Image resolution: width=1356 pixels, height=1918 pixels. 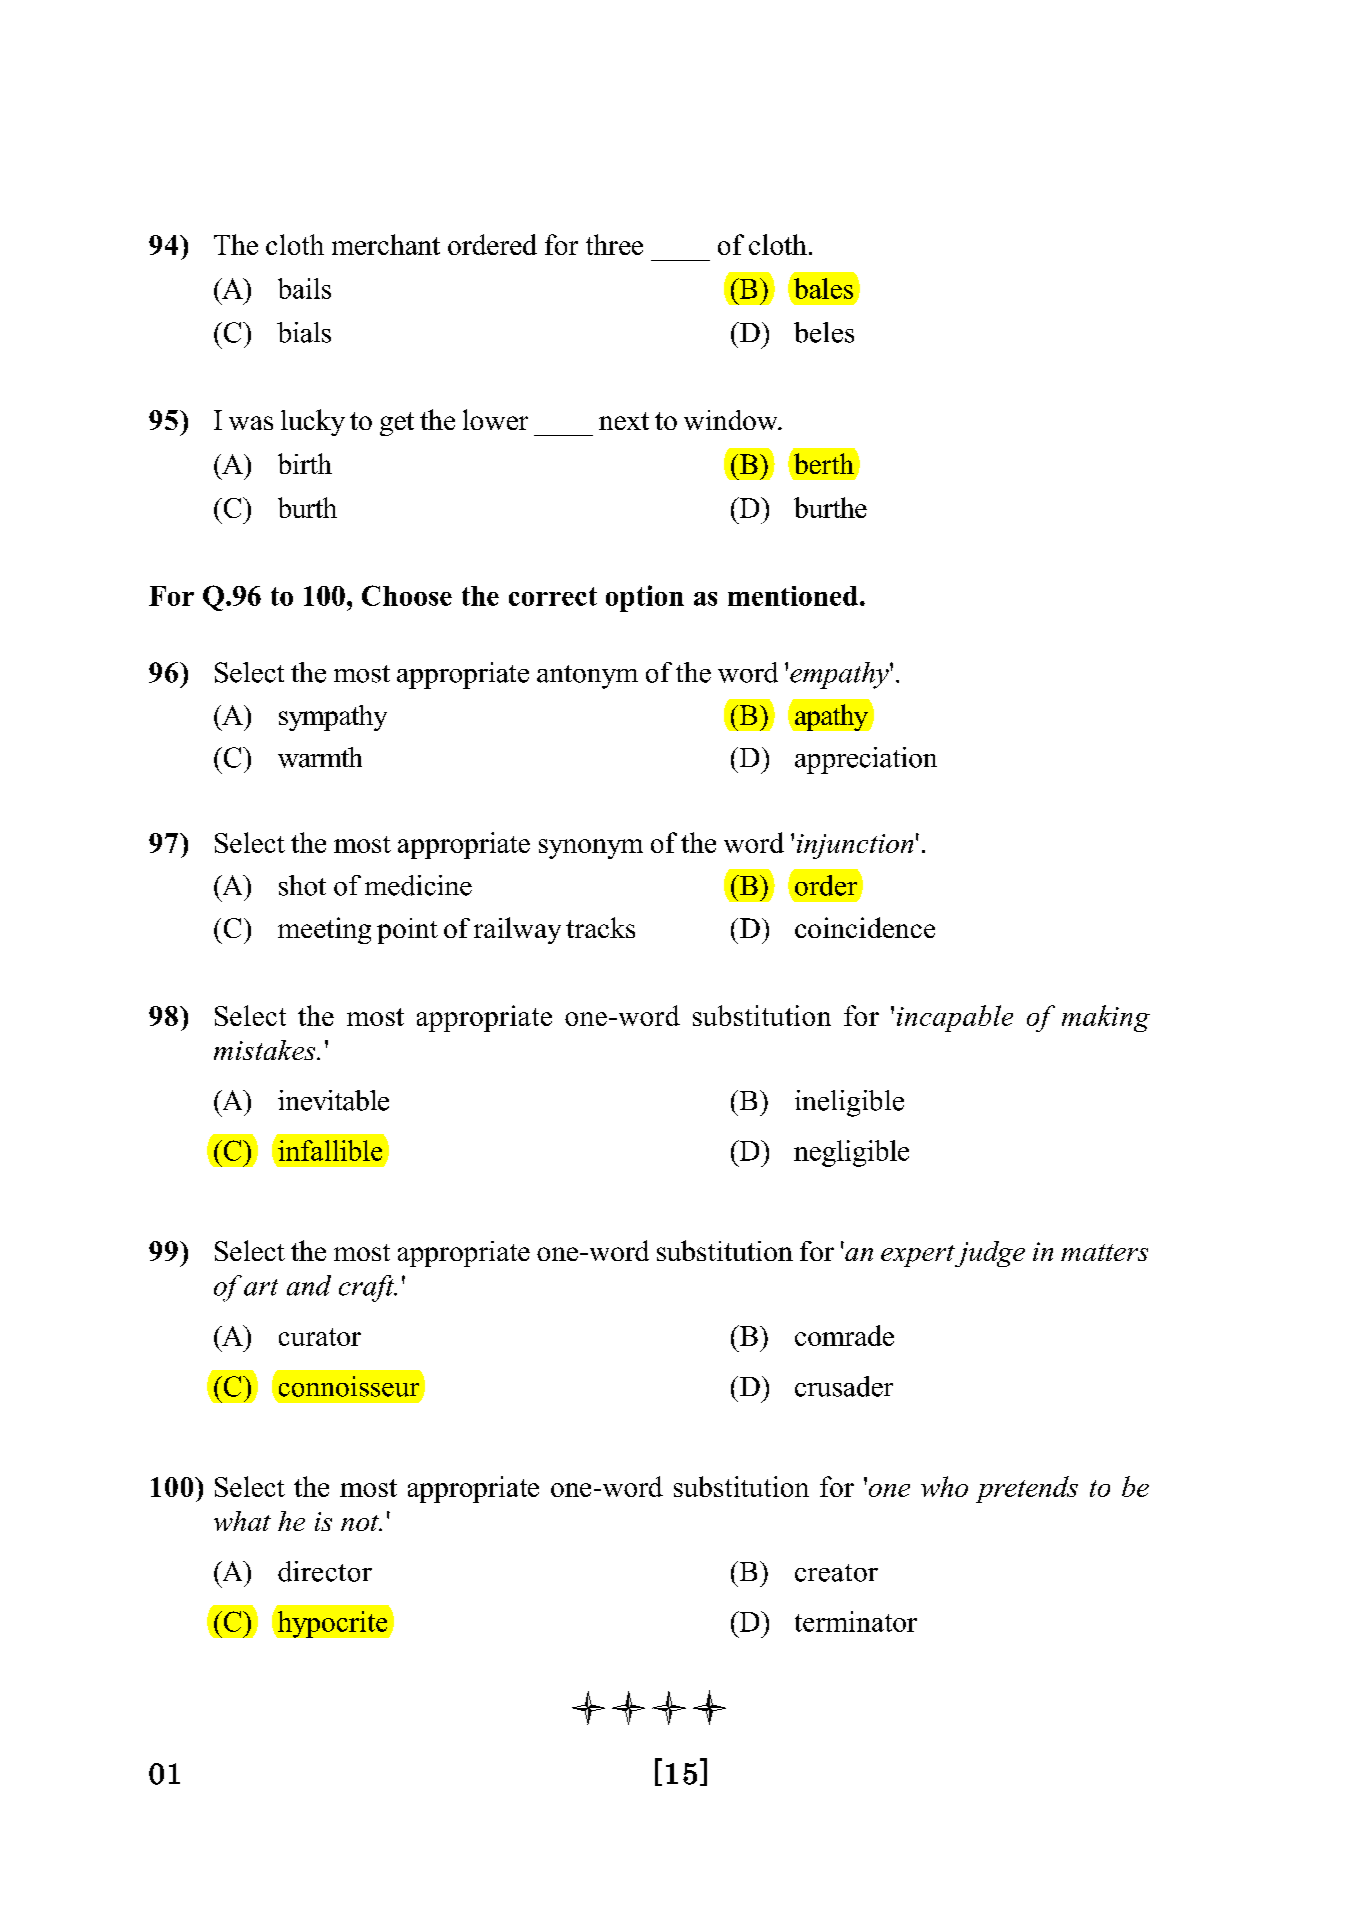 I want to click on infallible, so click(x=330, y=1150).
